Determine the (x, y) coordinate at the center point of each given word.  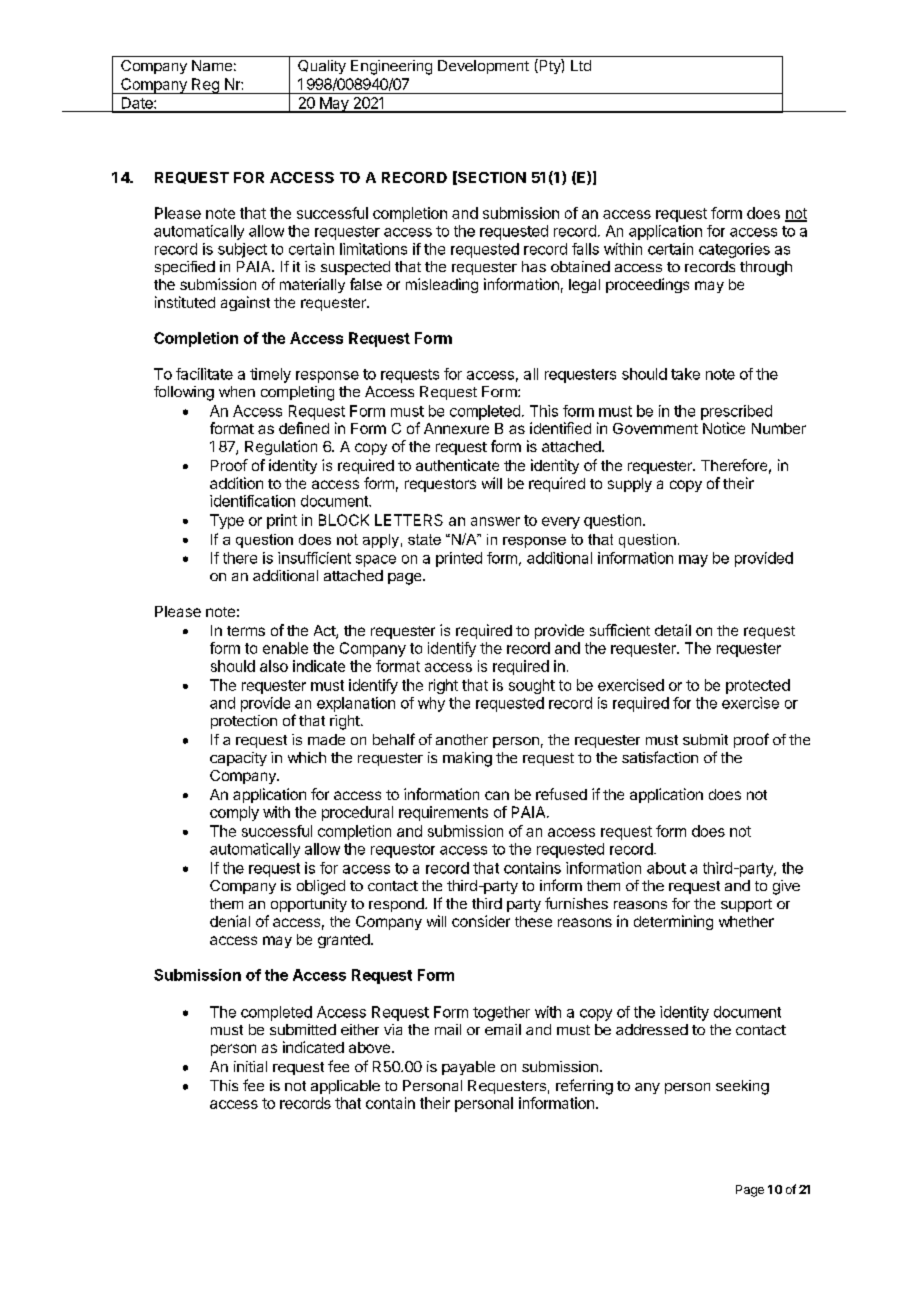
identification (252, 501)
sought (532, 686)
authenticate (457, 465)
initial (250, 1066)
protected (758, 686)
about (666, 868)
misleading (442, 285)
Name (212, 65)
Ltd (581, 65)
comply (234, 813)
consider (481, 921)
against (245, 303)
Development (483, 67)
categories (734, 250)
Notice (724, 428)
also (274, 666)
